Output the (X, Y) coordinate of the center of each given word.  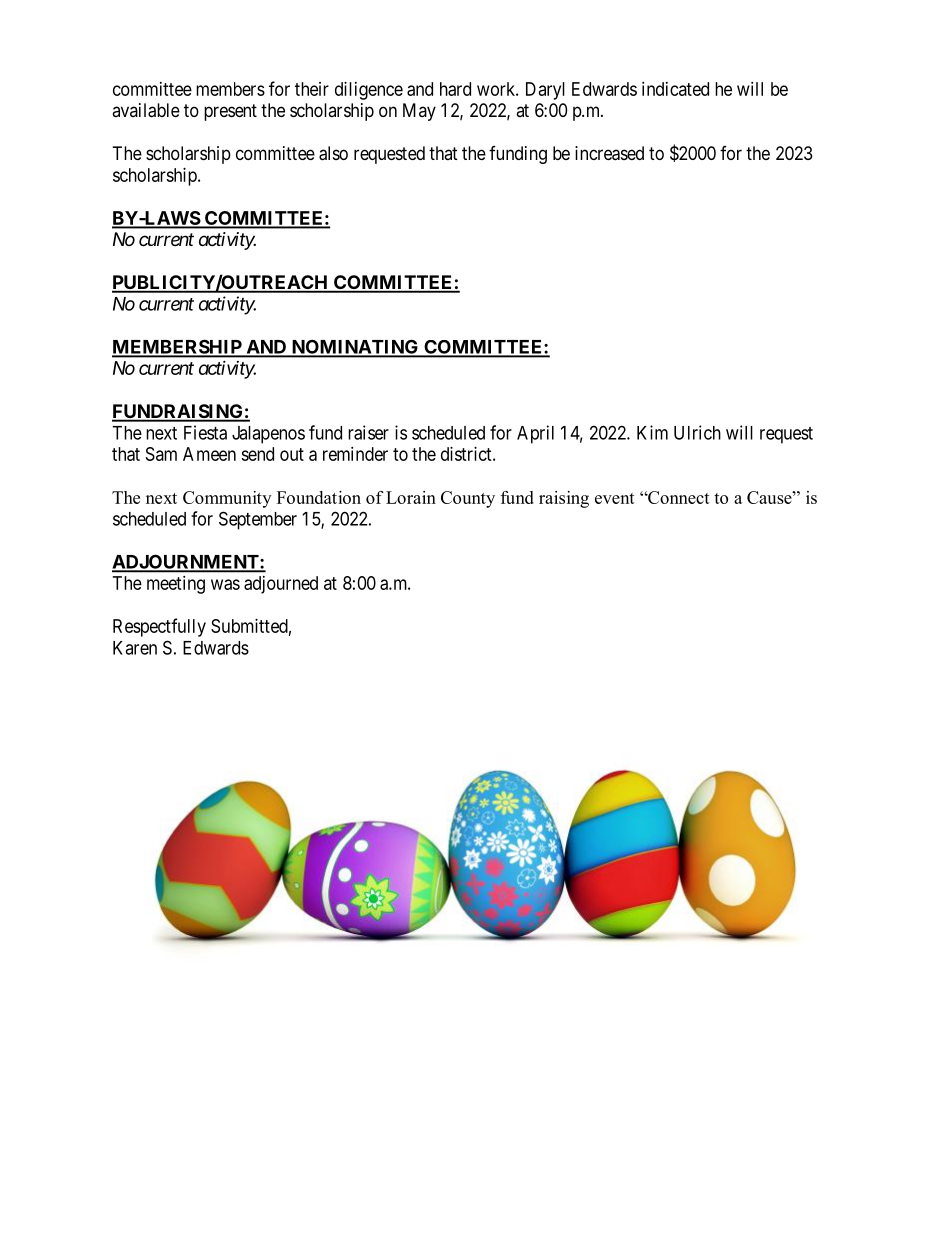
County (468, 499)
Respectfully (159, 627)
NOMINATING (355, 348)
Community (227, 499)
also (333, 153)
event (615, 498)
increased (609, 153)
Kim (652, 432)
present (230, 112)
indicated (675, 89)
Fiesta (205, 432)
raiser (368, 432)
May (419, 112)
